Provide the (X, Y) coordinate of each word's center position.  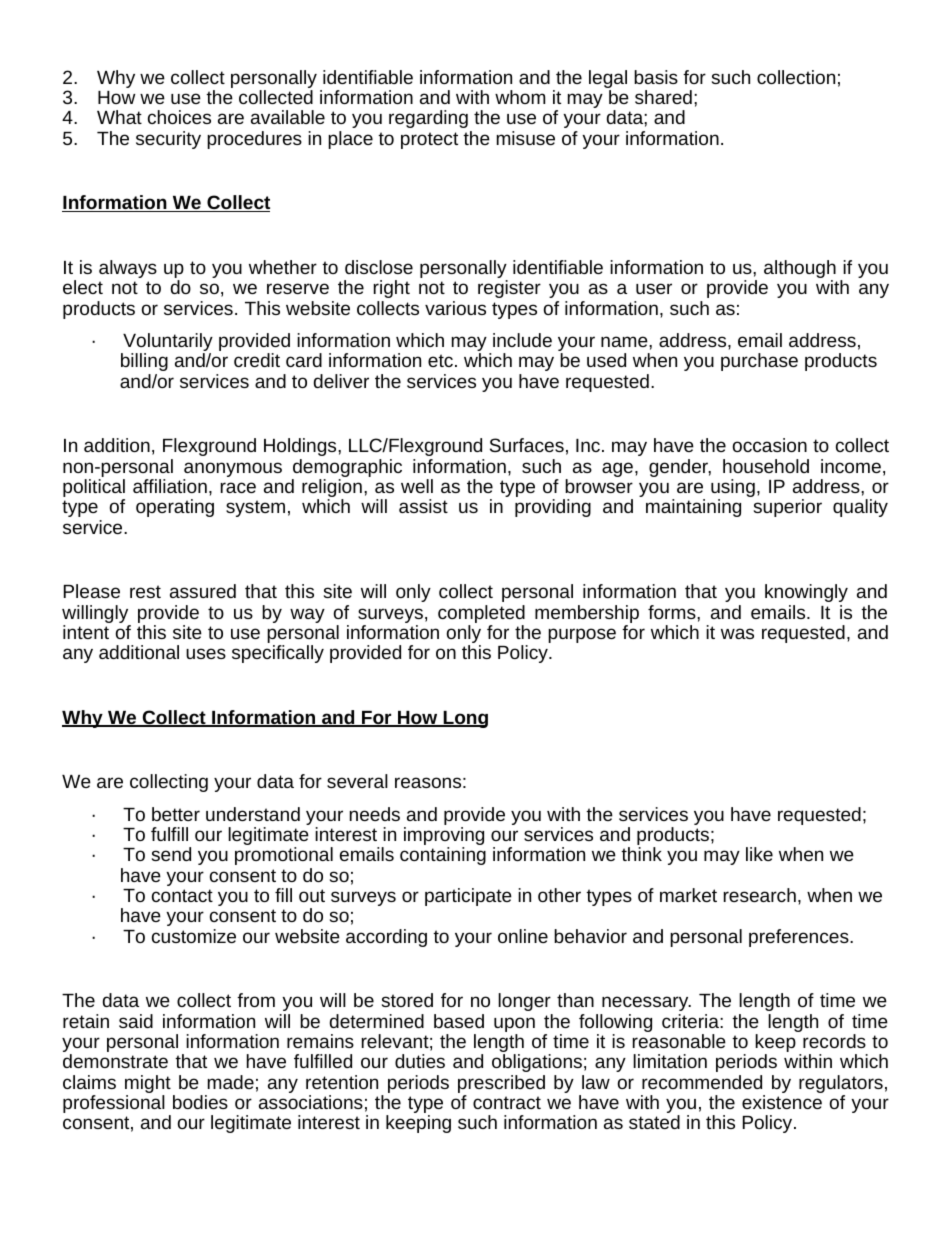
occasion (770, 445)
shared (663, 97)
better (176, 814)
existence (782, 1102)
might (148, 1085)
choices (179, 117)
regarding (428, 119)
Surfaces (527, 445)
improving (444, 837)
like (759, 854)
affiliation (170, 486)
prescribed (501, 1085)
